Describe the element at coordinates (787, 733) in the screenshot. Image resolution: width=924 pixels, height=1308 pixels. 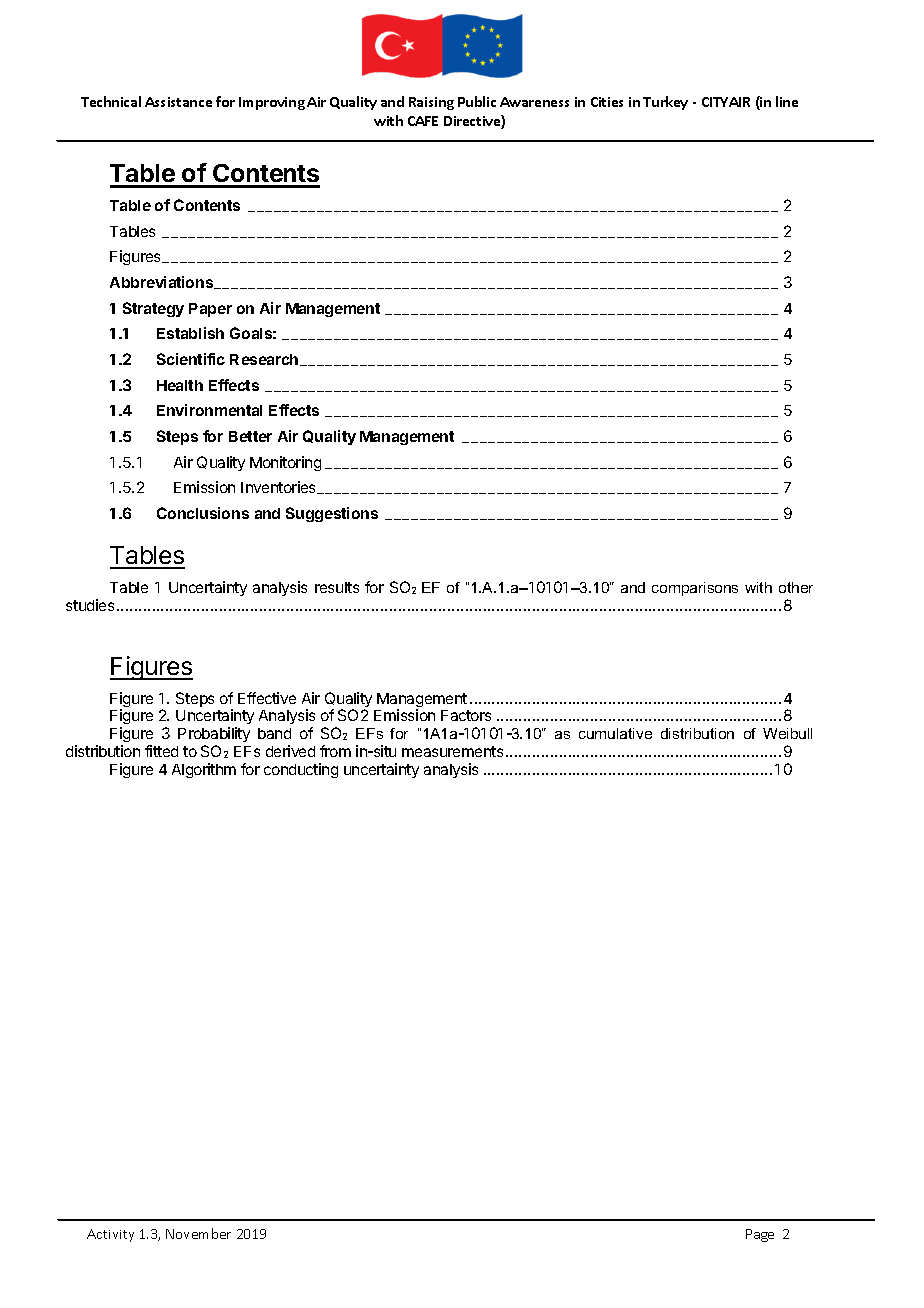
I see `Weibull` at that location.
